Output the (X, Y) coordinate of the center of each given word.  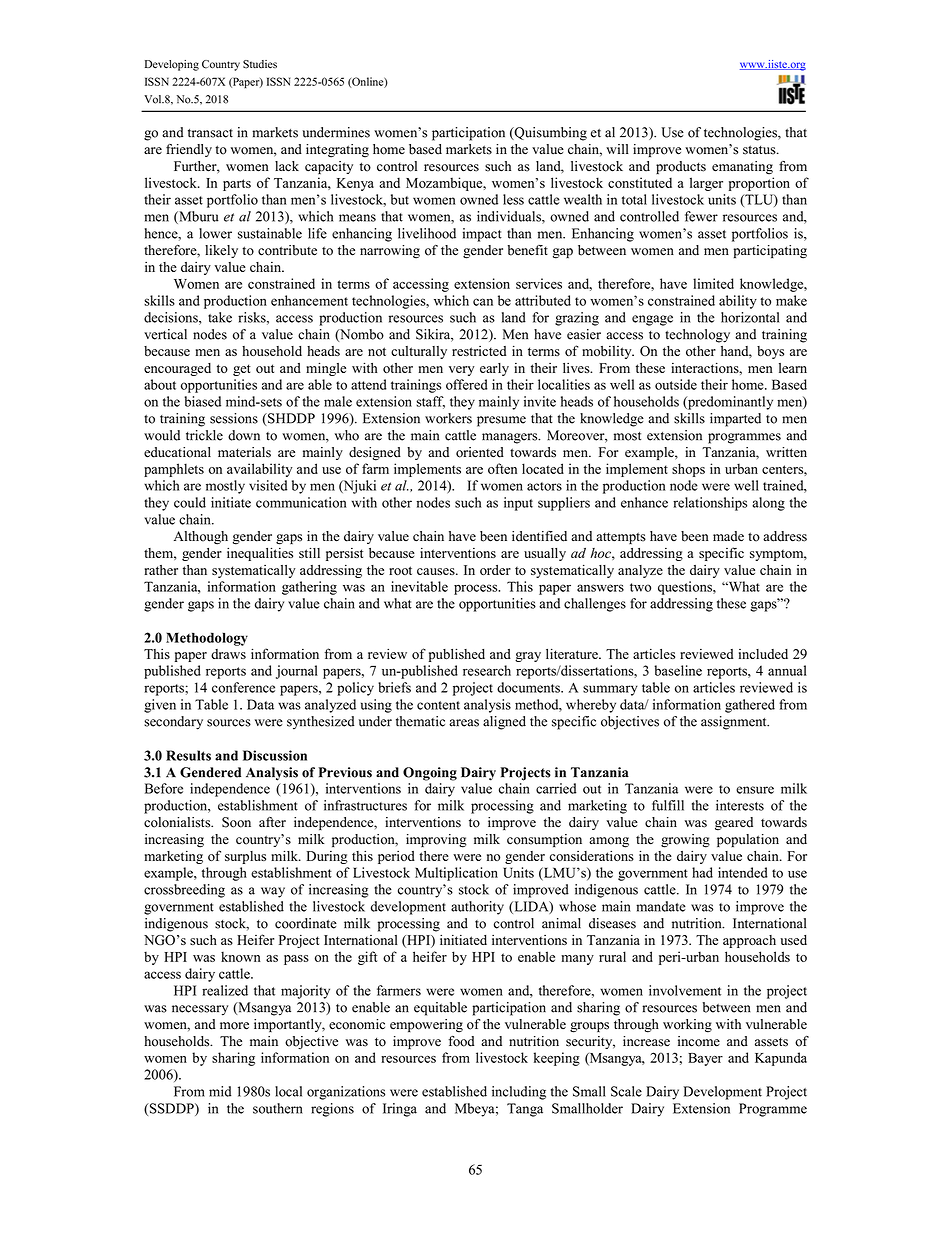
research (487, 670)
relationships (710, 504)
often (502, 468)
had (702, 872)
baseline (678, 670)
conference (243, 687)
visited (268, 485)
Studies (260, 64)
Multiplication (456, 874)
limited (713, 283)
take (220, 317)
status (760, 150)
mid (220, 1091)
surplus (245, 857)
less (513, 199)
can (483, 302)
